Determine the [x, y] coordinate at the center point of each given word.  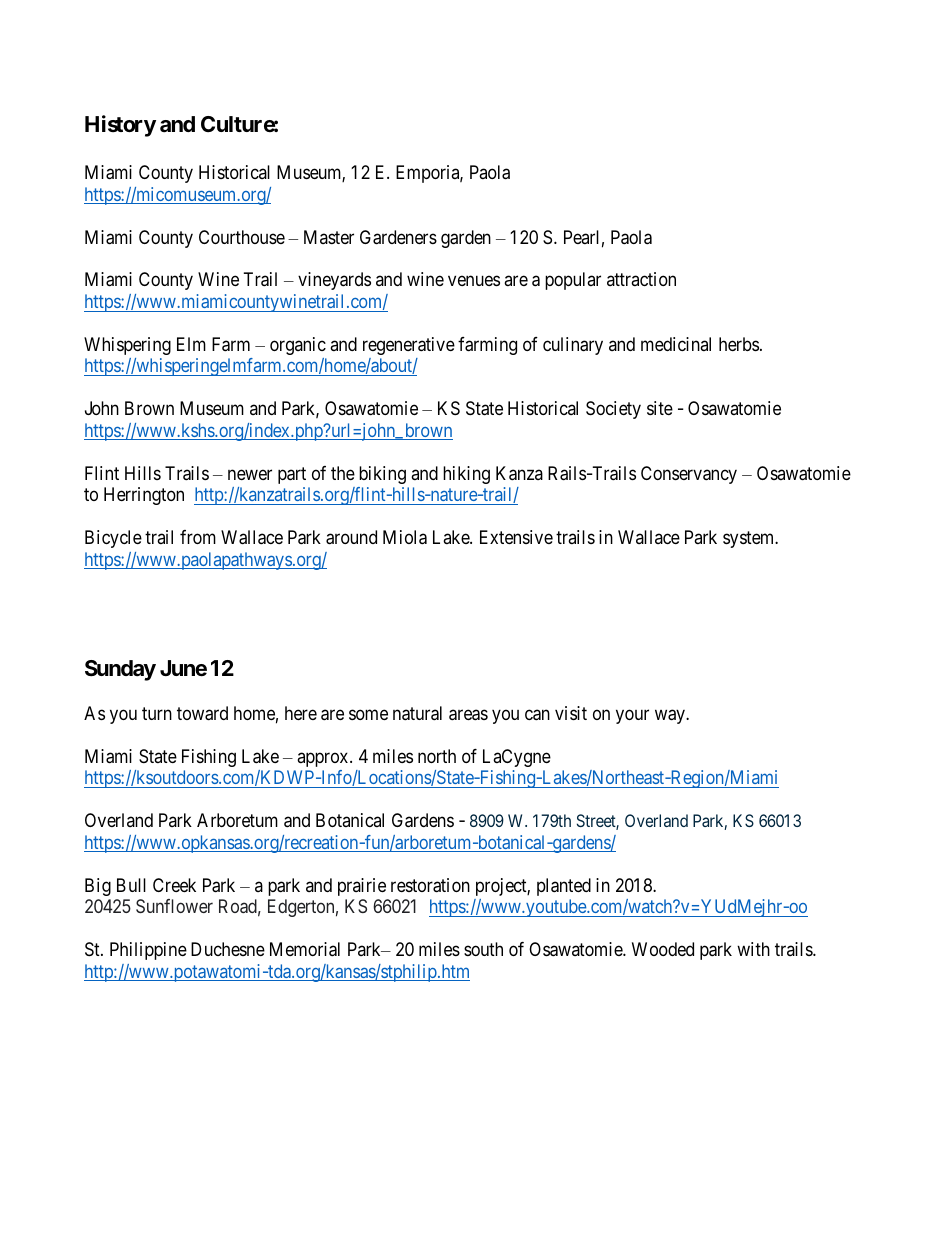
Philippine [148, 951]
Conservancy [689, 475]
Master [329, 237]
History [120, 126]
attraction [641, 279]
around [351, 537]
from [198, 537]
